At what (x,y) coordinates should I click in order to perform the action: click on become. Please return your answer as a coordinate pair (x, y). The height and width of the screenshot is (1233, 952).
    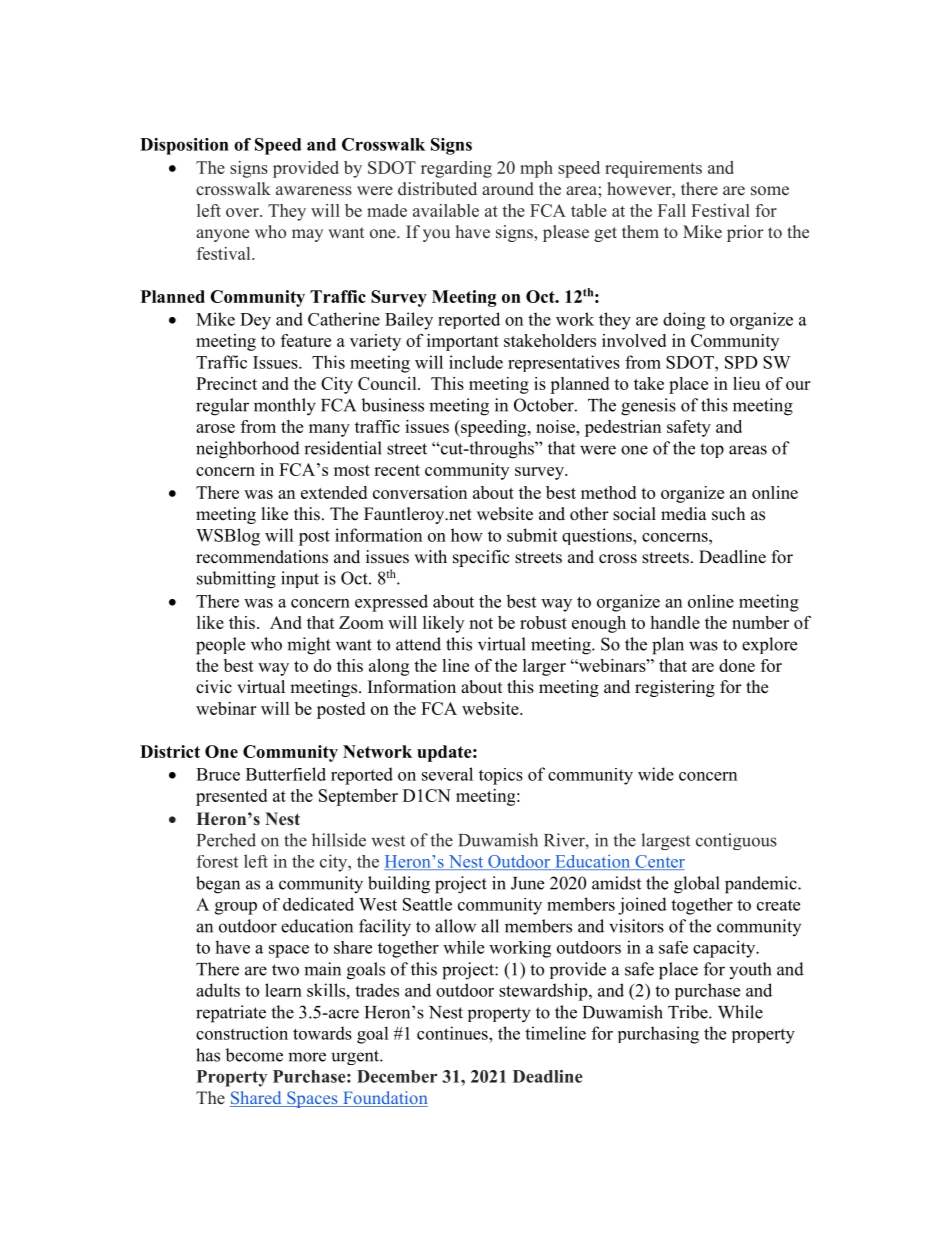
    Looking at the image, I should click on (254, 1055).
